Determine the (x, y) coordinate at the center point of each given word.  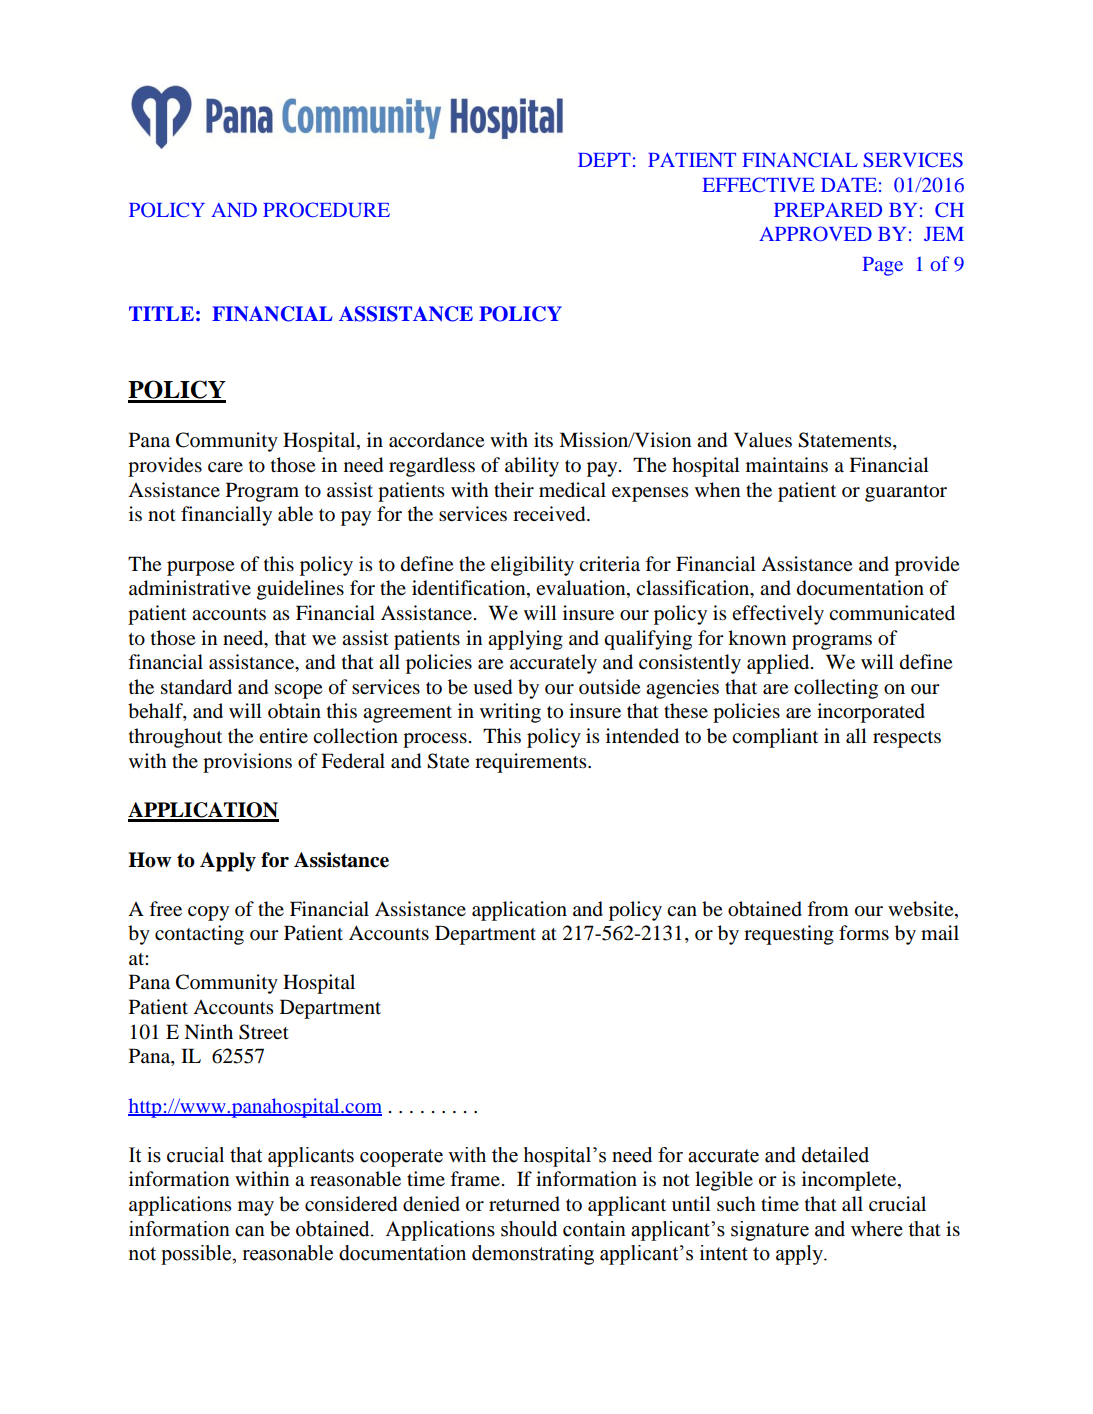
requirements (532, 763)
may (256, 1208)
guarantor (906, 493)
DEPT (604, 160)
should (529, 1229)
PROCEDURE (326, 210)
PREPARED (828, 209)
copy (208, 913)
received (550, 514)
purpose (200, 568)
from (828, 909)
